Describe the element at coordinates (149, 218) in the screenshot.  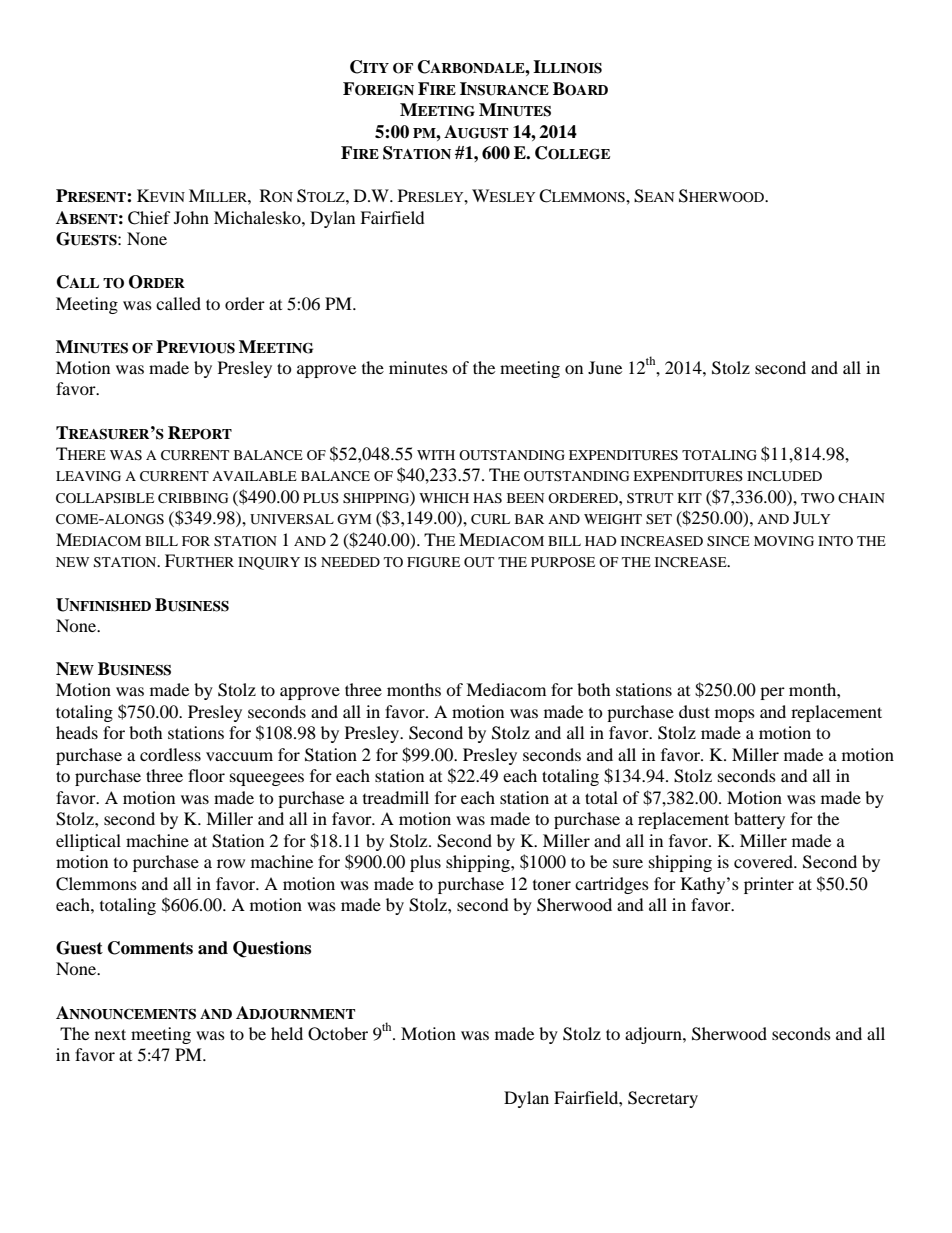
I see `Chief` at that location.
